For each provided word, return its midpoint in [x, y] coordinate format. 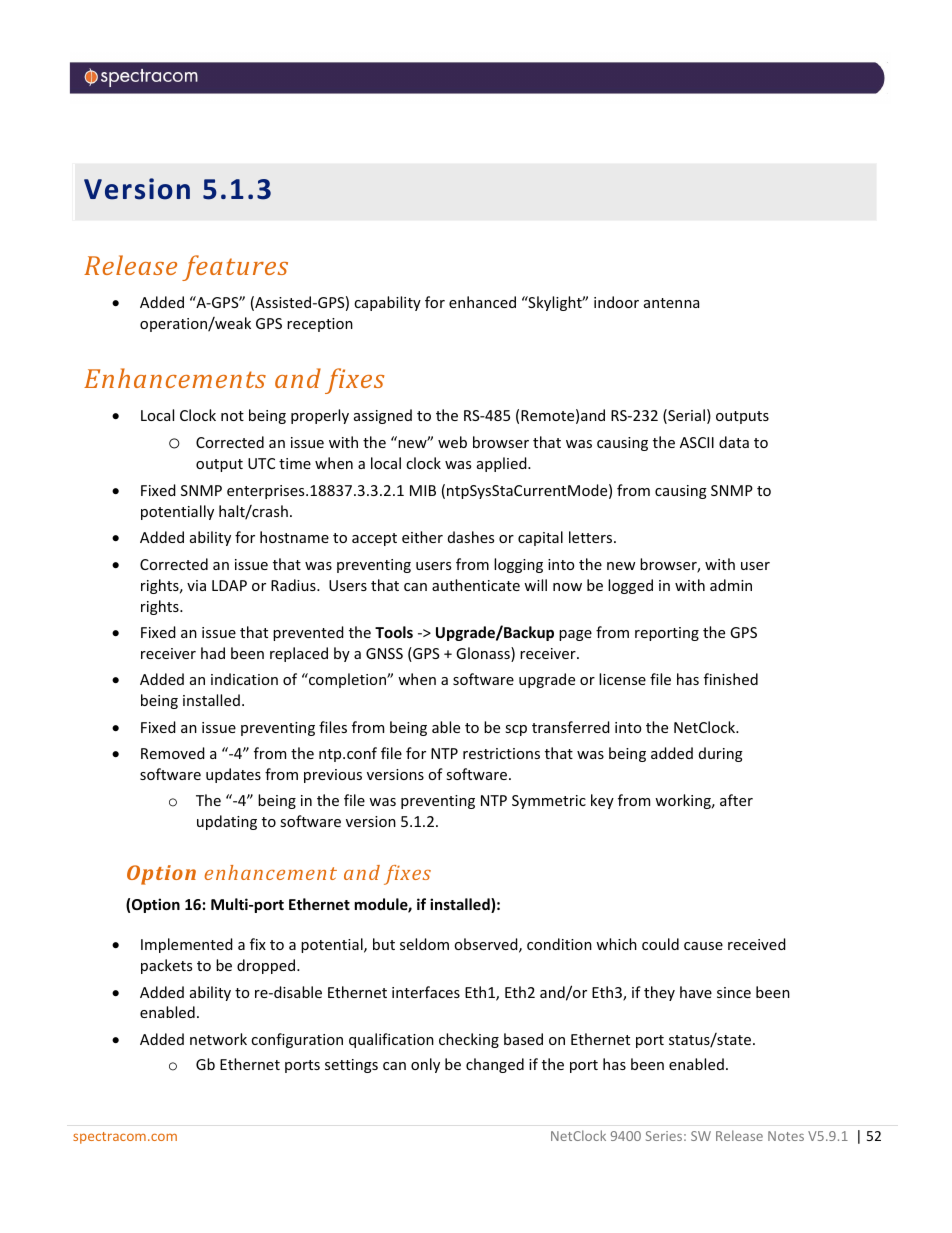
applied [503, 464]
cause [703, 946]
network [218, 1039]
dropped [267, 966]
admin [731, 585]
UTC [261, 463]
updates [233, 775]
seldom [424, 944]
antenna [671, 303]
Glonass [484, 654]
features [235, 268]
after [736, 800]
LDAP [229, 585]
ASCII [697, 442]
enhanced [482, 302]
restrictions [501, 753]
